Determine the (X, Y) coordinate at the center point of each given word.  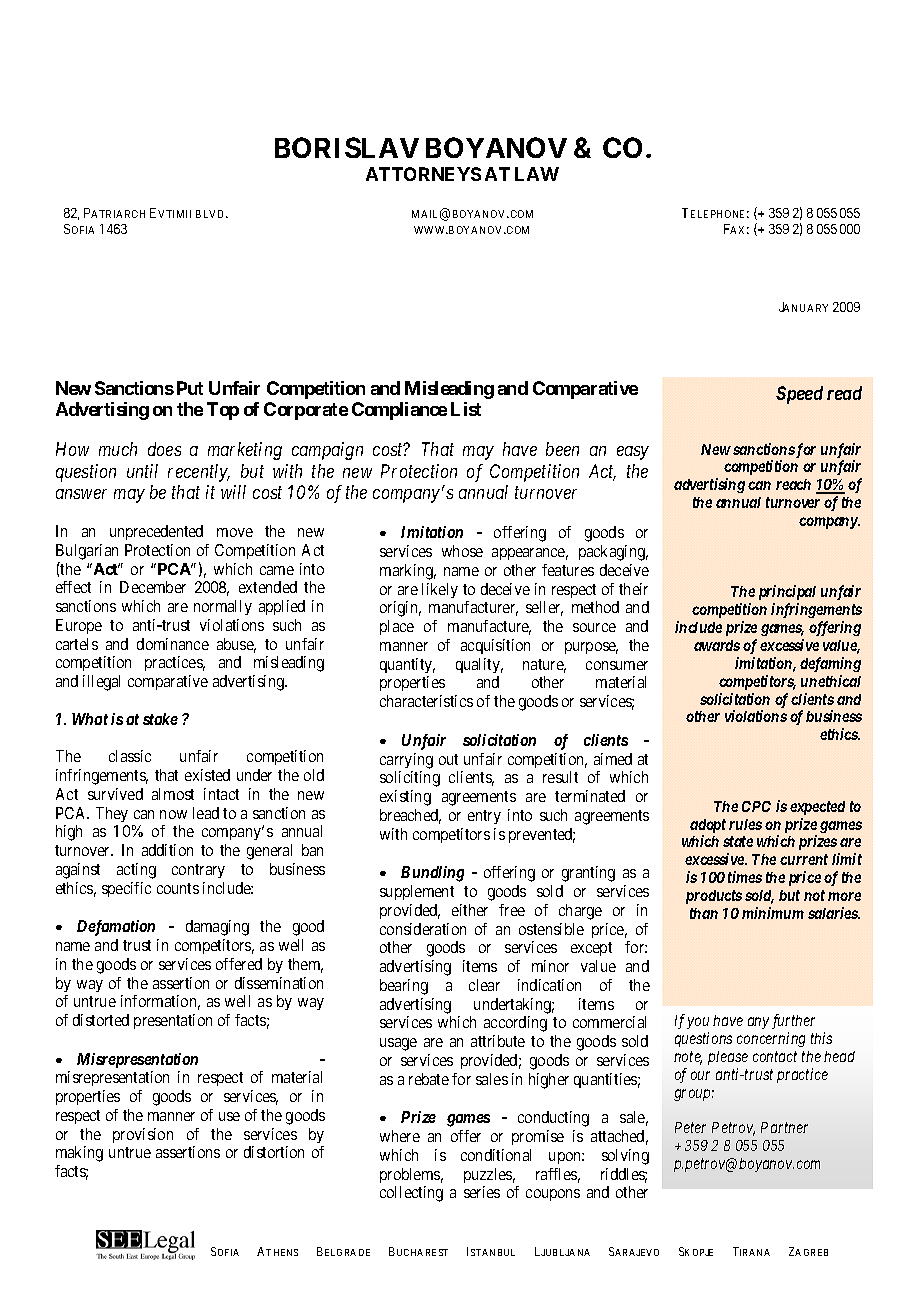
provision (143, 1135)
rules (745, 824)
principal (787, 594)
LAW (537, 174)
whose (462, 551)
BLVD (212, 214)
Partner (784, 1127)
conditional (496, 1155)
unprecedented (156, 532)
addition (167, 850)
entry (484, 817)
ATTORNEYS (423, 174)
